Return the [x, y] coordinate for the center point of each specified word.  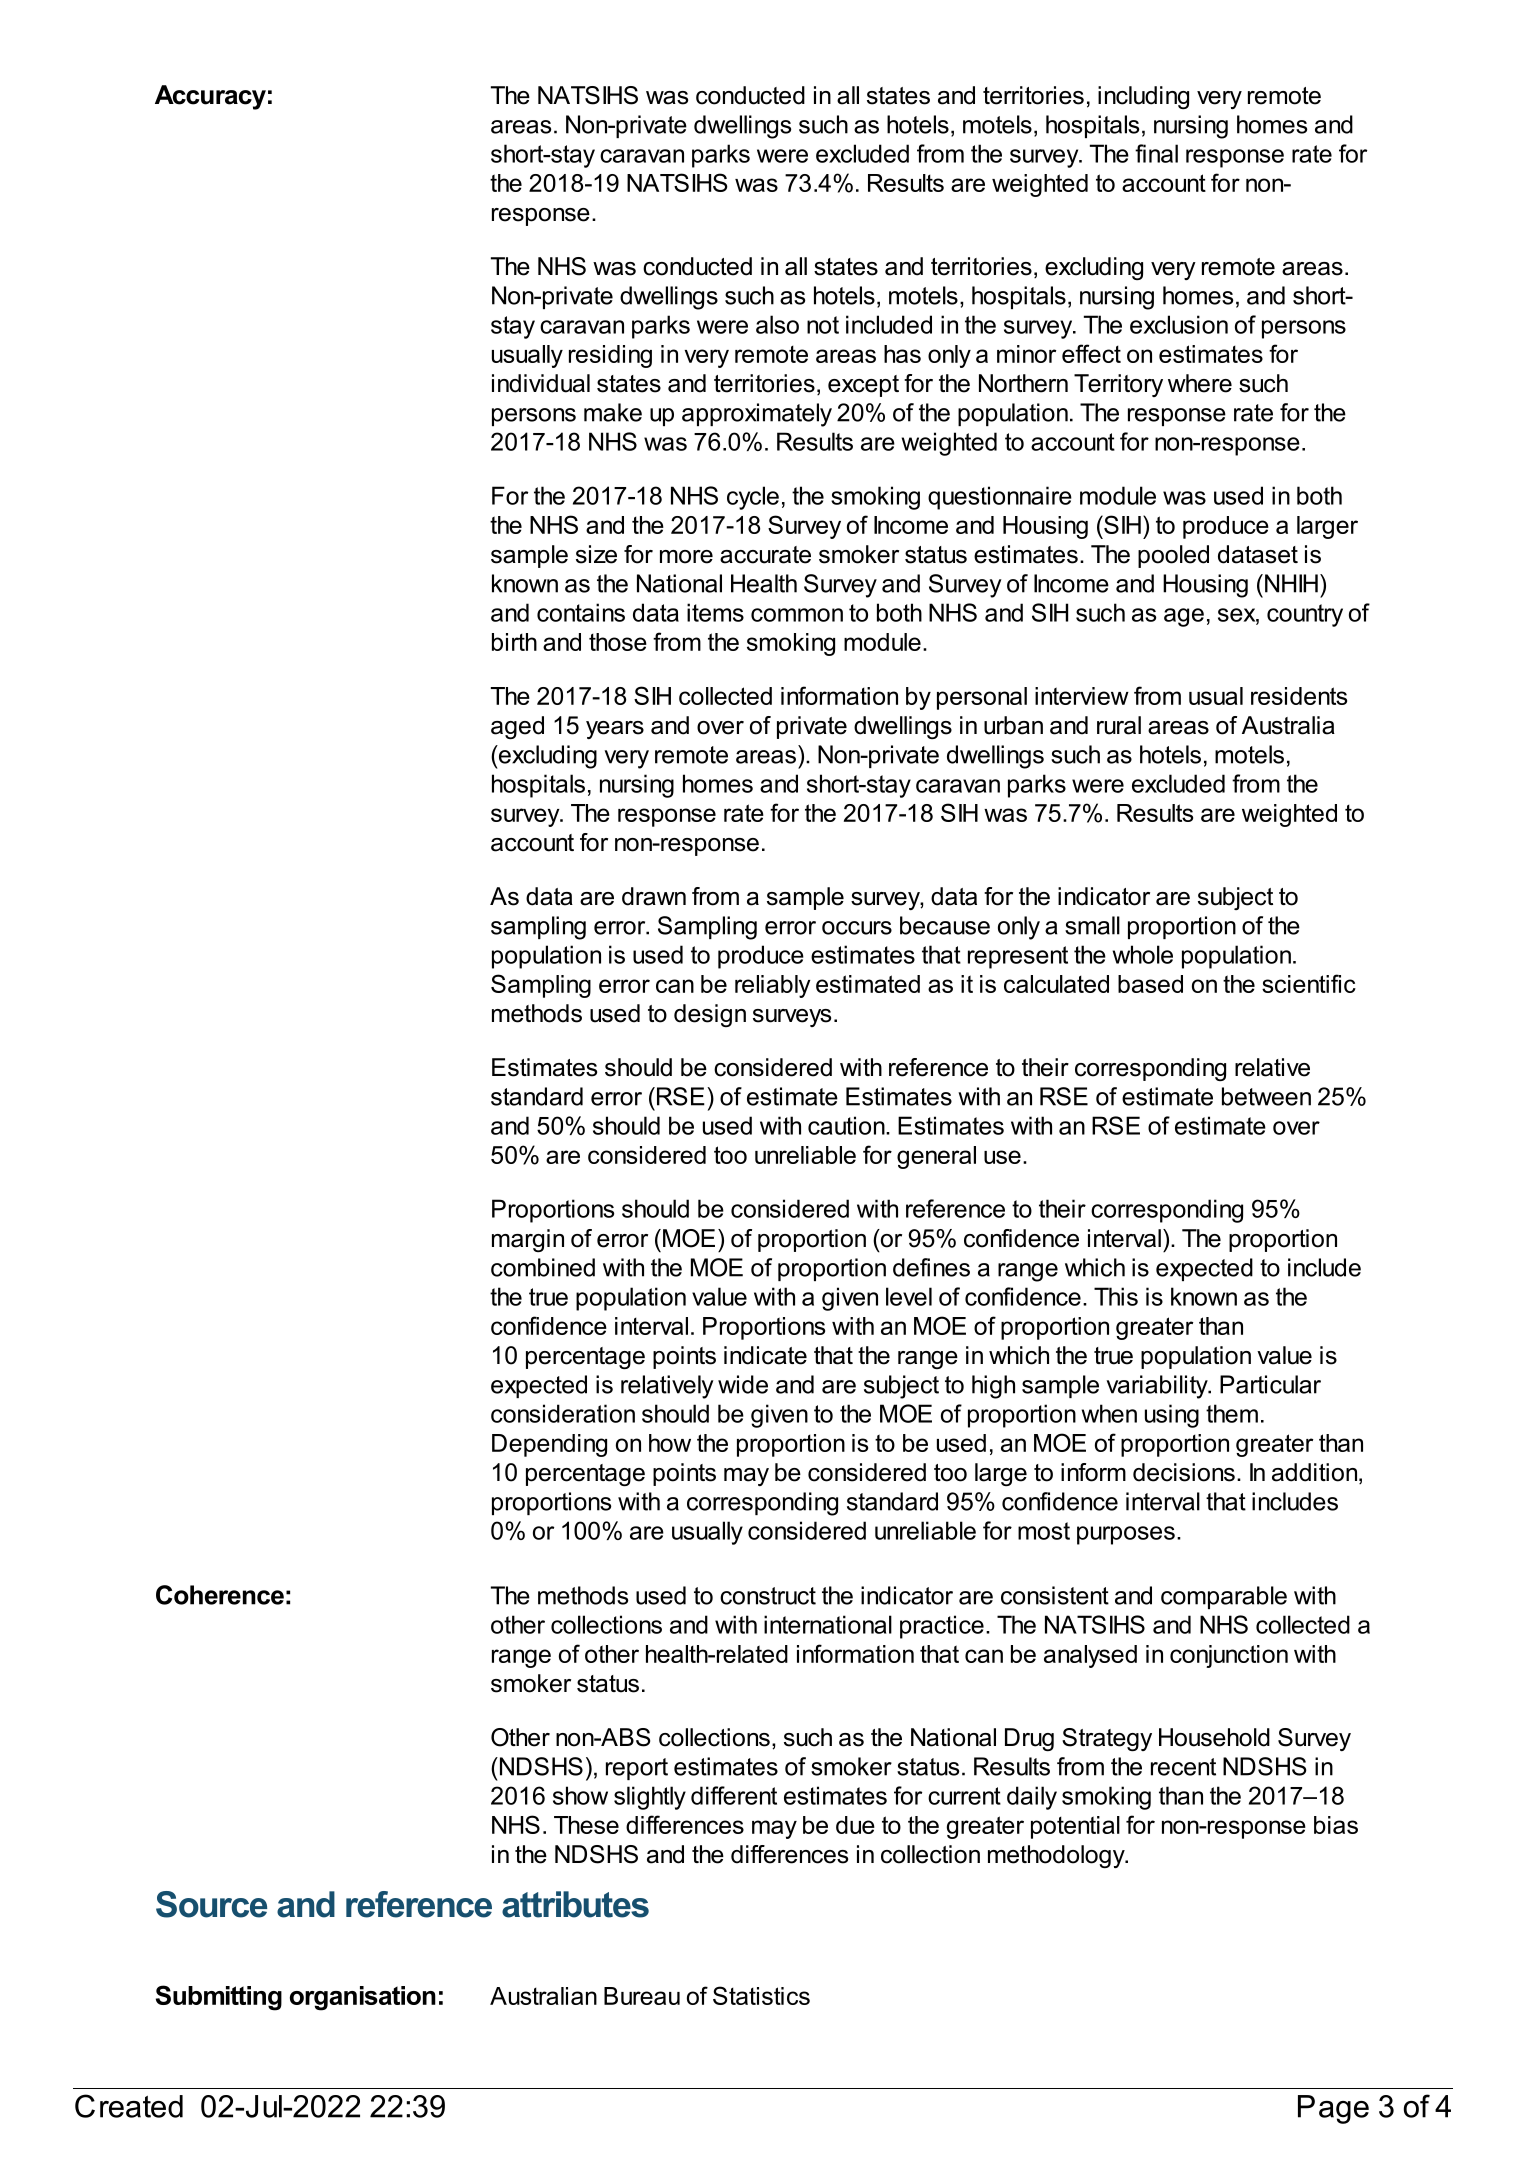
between [1266, 1096]
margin [528, 1240]
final [1156, 153]
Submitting [219, 1998]
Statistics [761, 1995]
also [777, 324]
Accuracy [210, 97]
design [710, 1015]
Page [1333, 2109]
